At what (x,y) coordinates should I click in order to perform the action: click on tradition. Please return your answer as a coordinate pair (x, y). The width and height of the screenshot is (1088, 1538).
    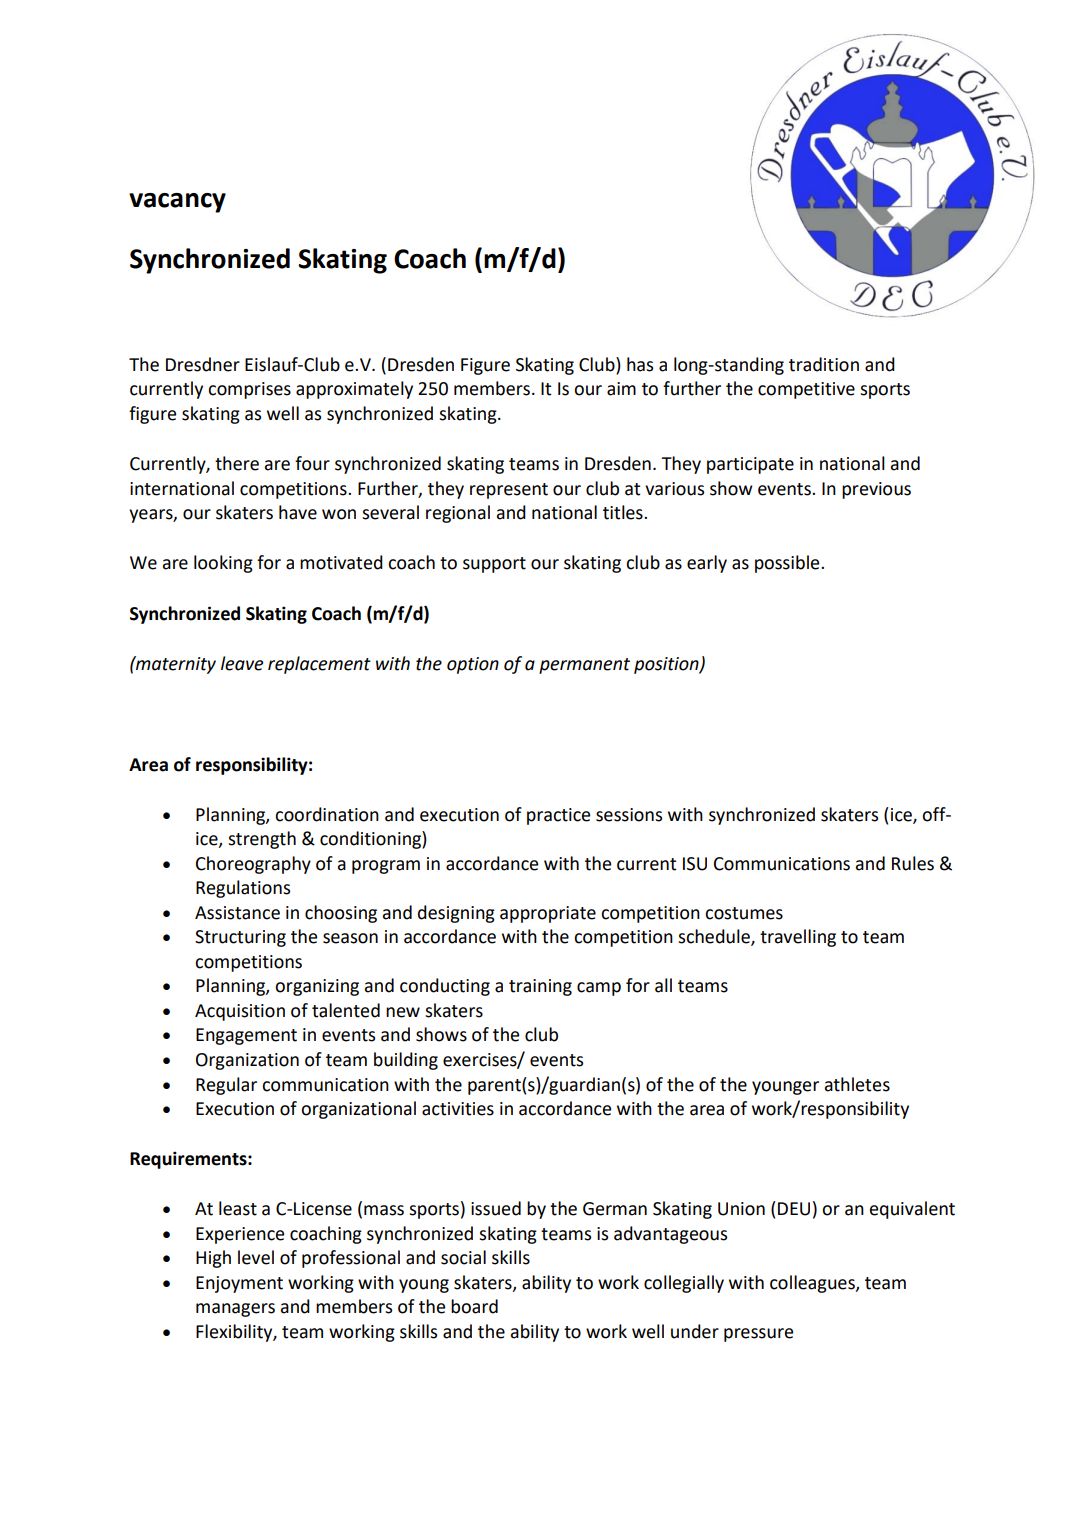
    Looking at the image, I should click on (824, 364).
